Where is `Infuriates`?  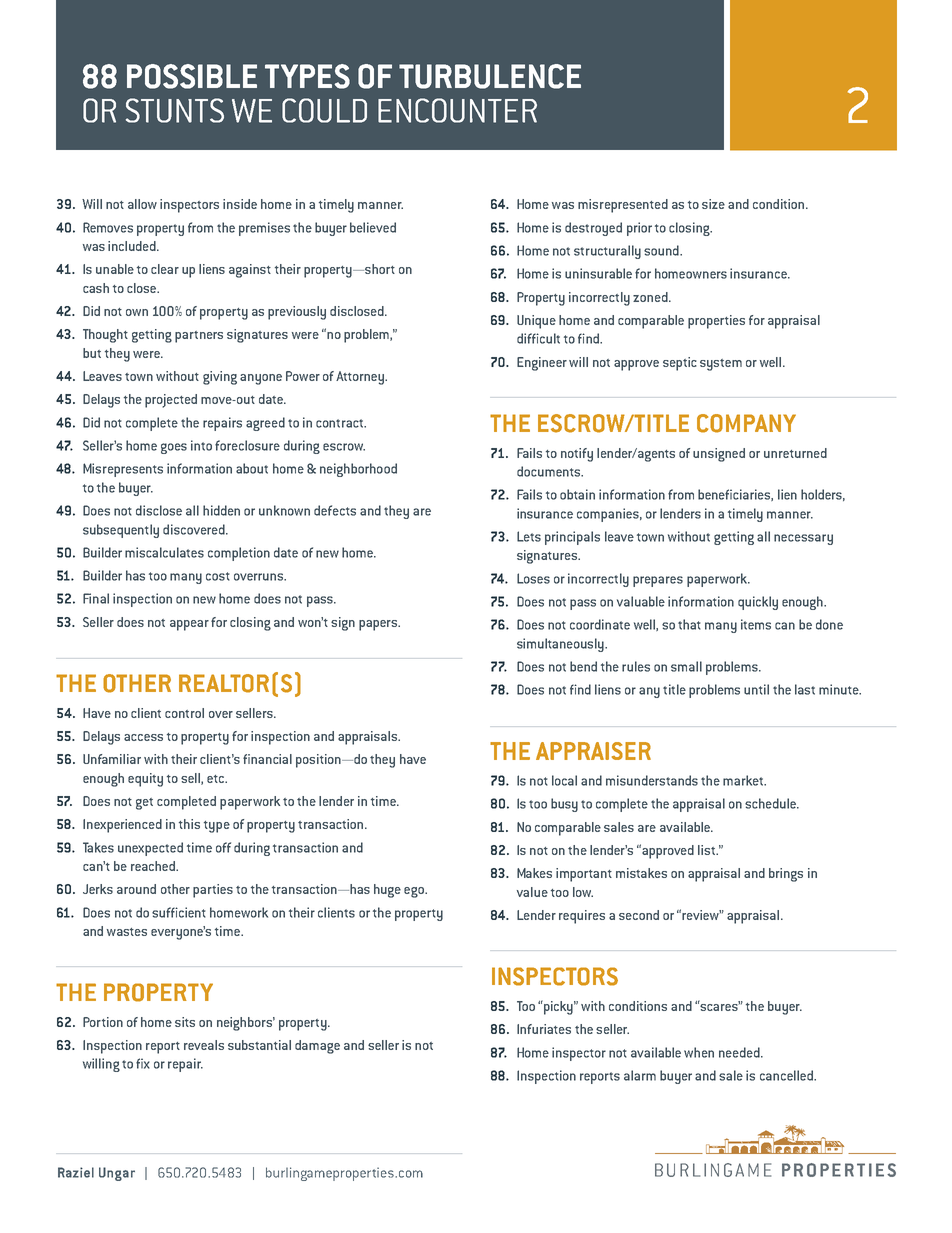 Infuriates is located at coordinates (544, 1029).
